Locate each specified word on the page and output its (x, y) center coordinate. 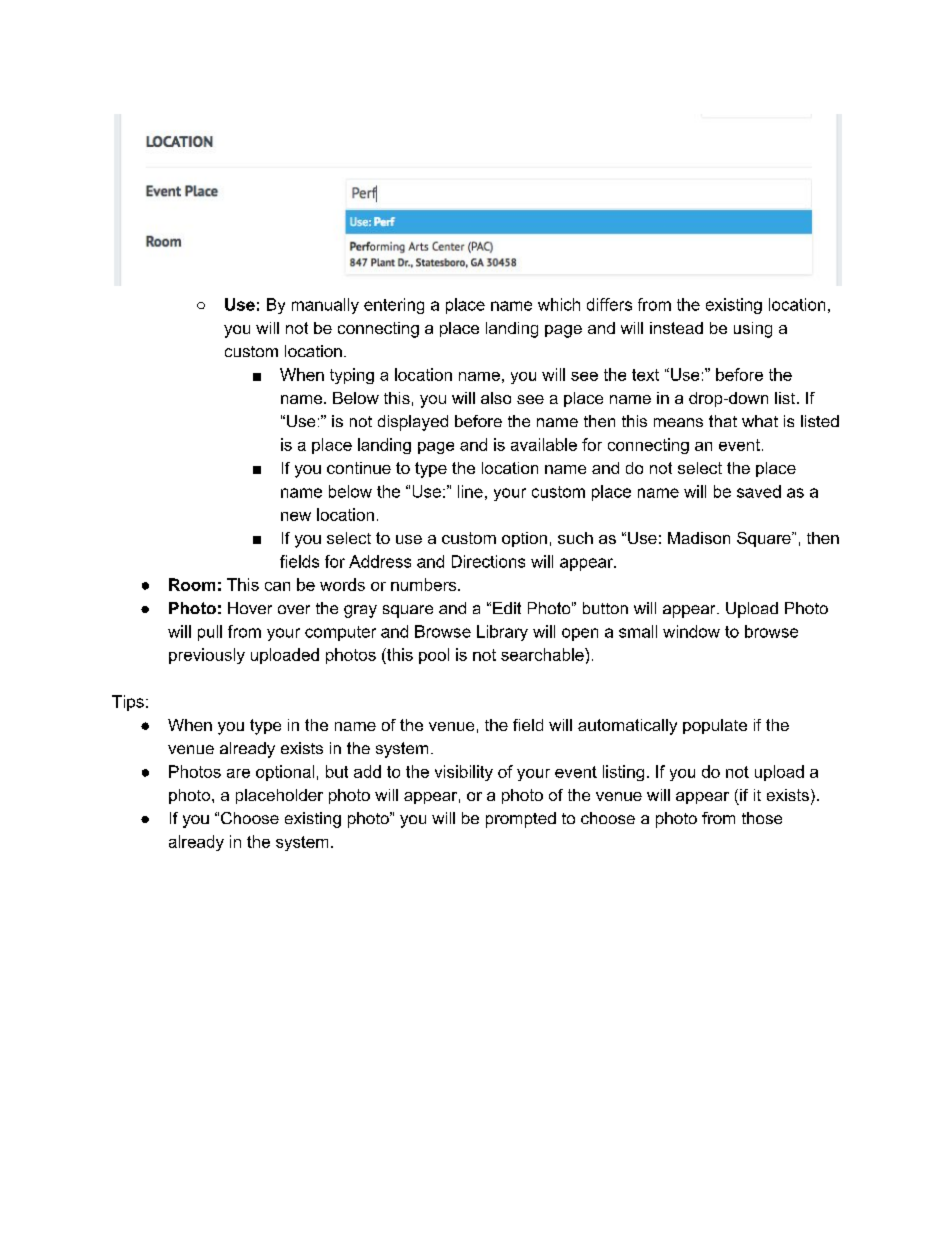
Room (192, 584)
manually (325, 306)
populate (715, 726)
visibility (464, 773)
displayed (413, 423)
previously (207, 656)
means (678, 422)
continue (359, 468)
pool (434, 656)
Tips (128, 703)
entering (394, 306)
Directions (488, 561)
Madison (699, 538)
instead (676, 328)
